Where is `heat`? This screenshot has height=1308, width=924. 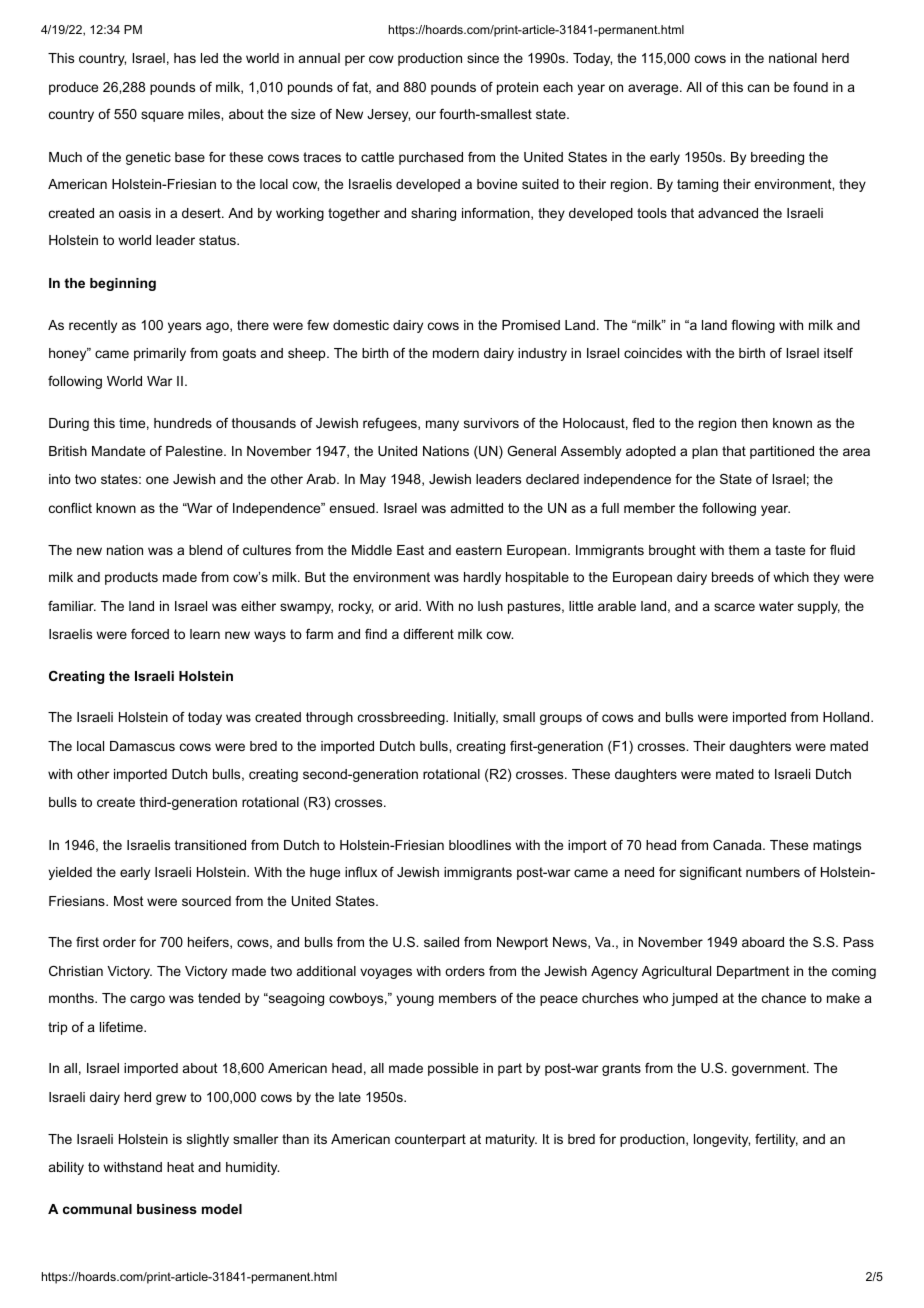
heat is located at coordinates (180, 1167).
